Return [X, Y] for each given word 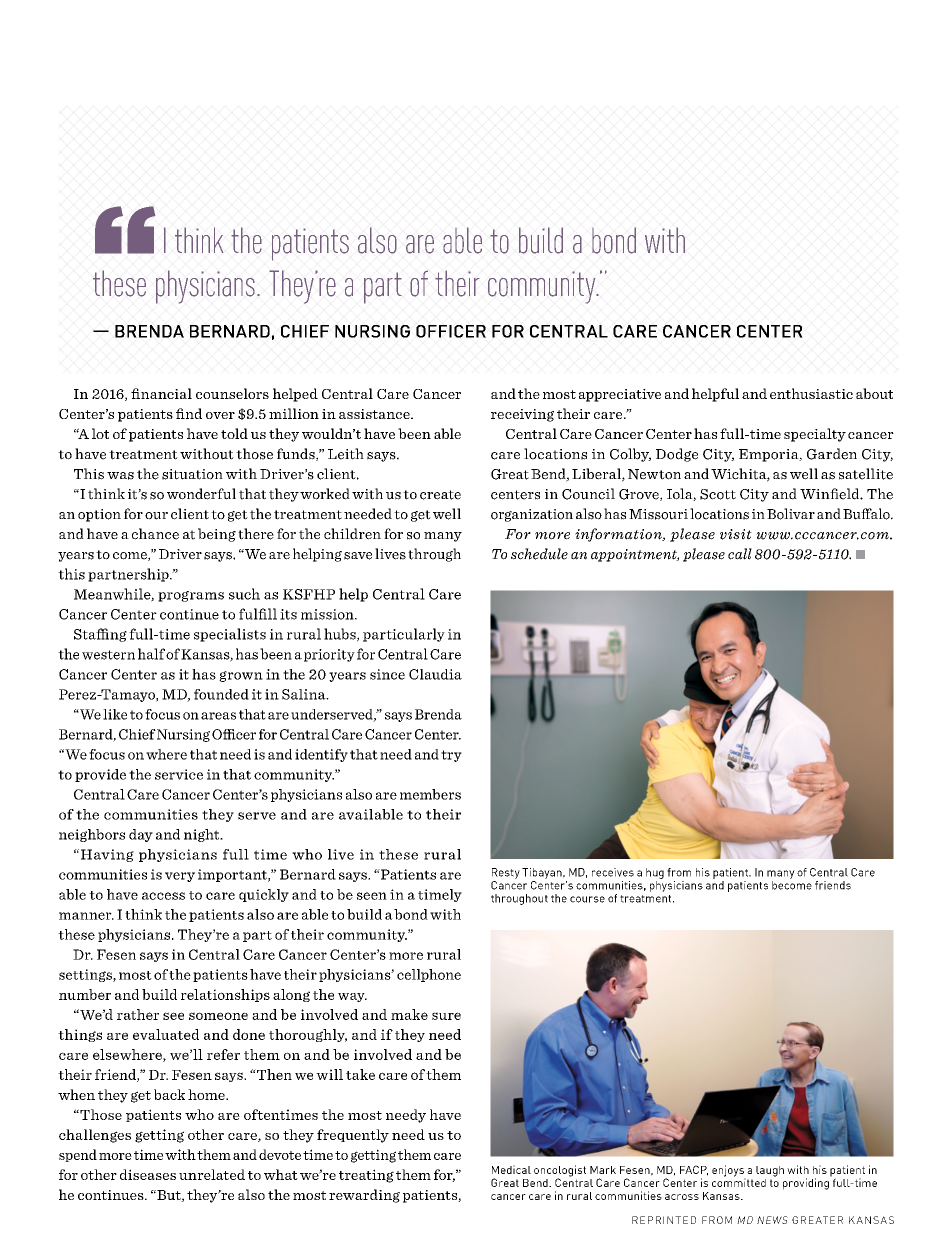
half [151, 654]
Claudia [435, 674]
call [740, 554]
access [163, 896]
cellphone [429, 975]
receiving [522, 415]
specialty [815, 435]
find [189, 413]
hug [655, 873]
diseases [148, 1174]
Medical [511, 1169]
